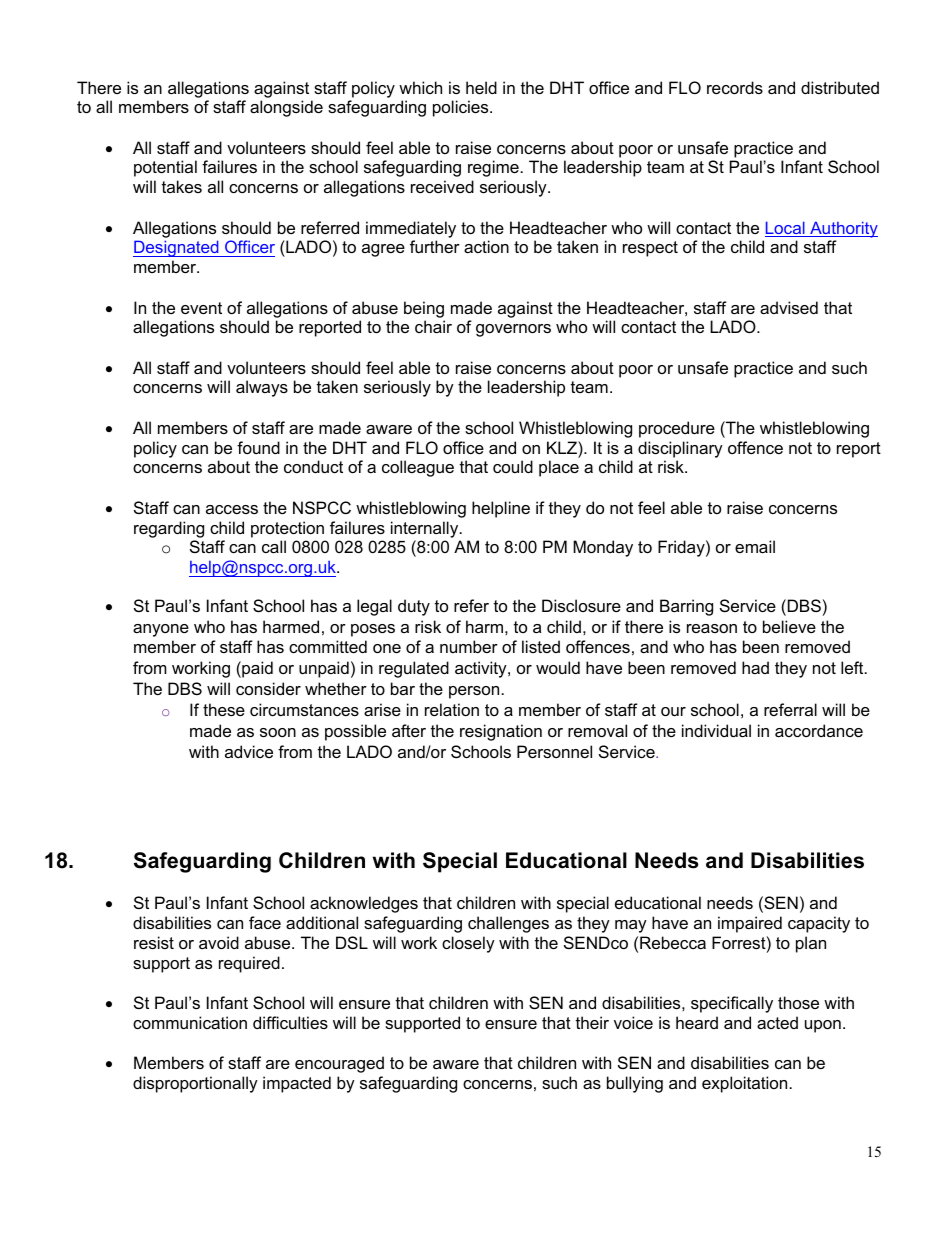 The image size is (952, 1233). Describe the element at coordinates (249, 751) in the image. I see `advice` at that location.
